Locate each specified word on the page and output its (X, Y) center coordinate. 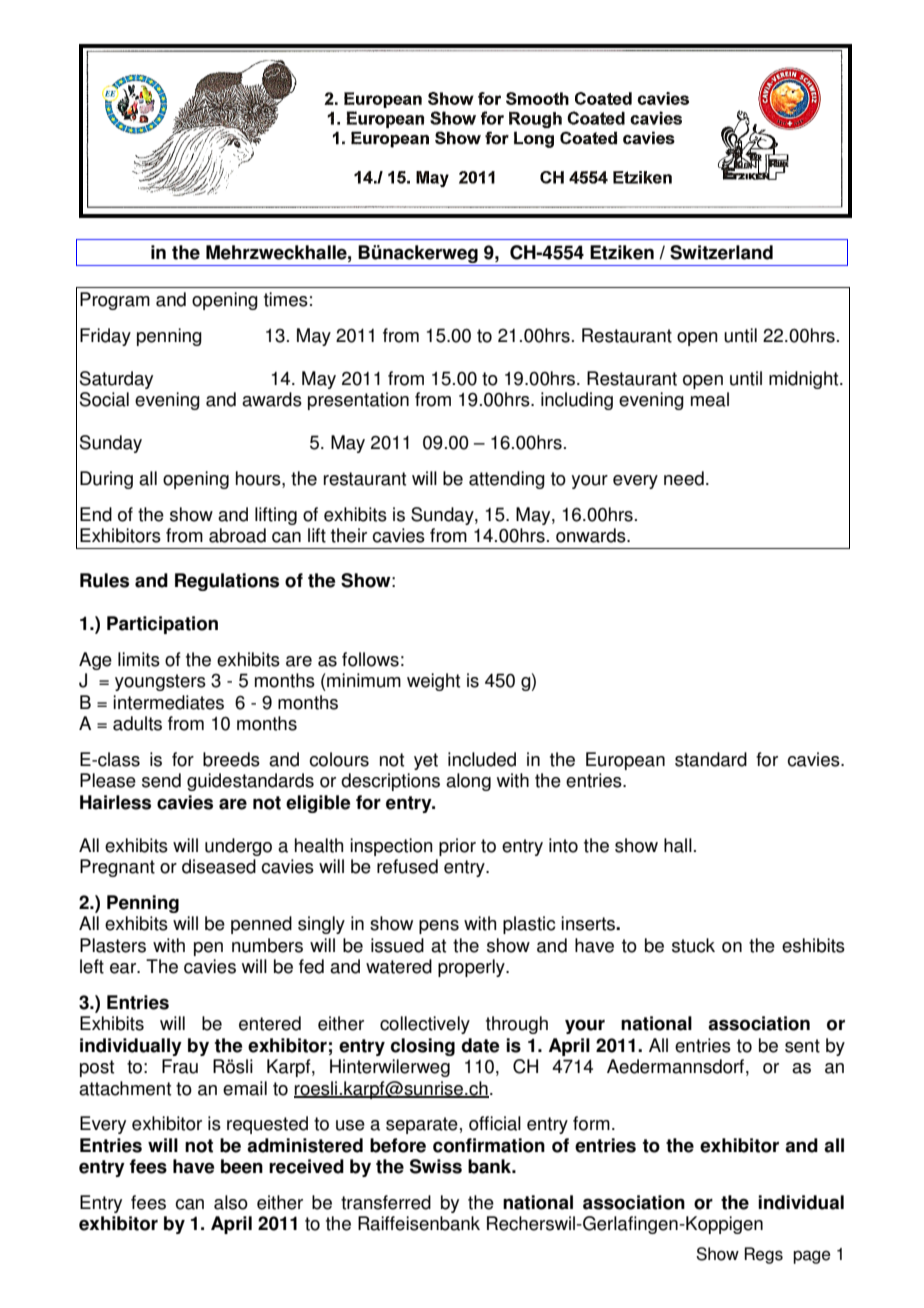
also (231, 1202)
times (286, 299)
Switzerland (721, 252)
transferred (386, 1202)
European (625, 761)
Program (115, 301)
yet (426, 761)
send (161, 780)
